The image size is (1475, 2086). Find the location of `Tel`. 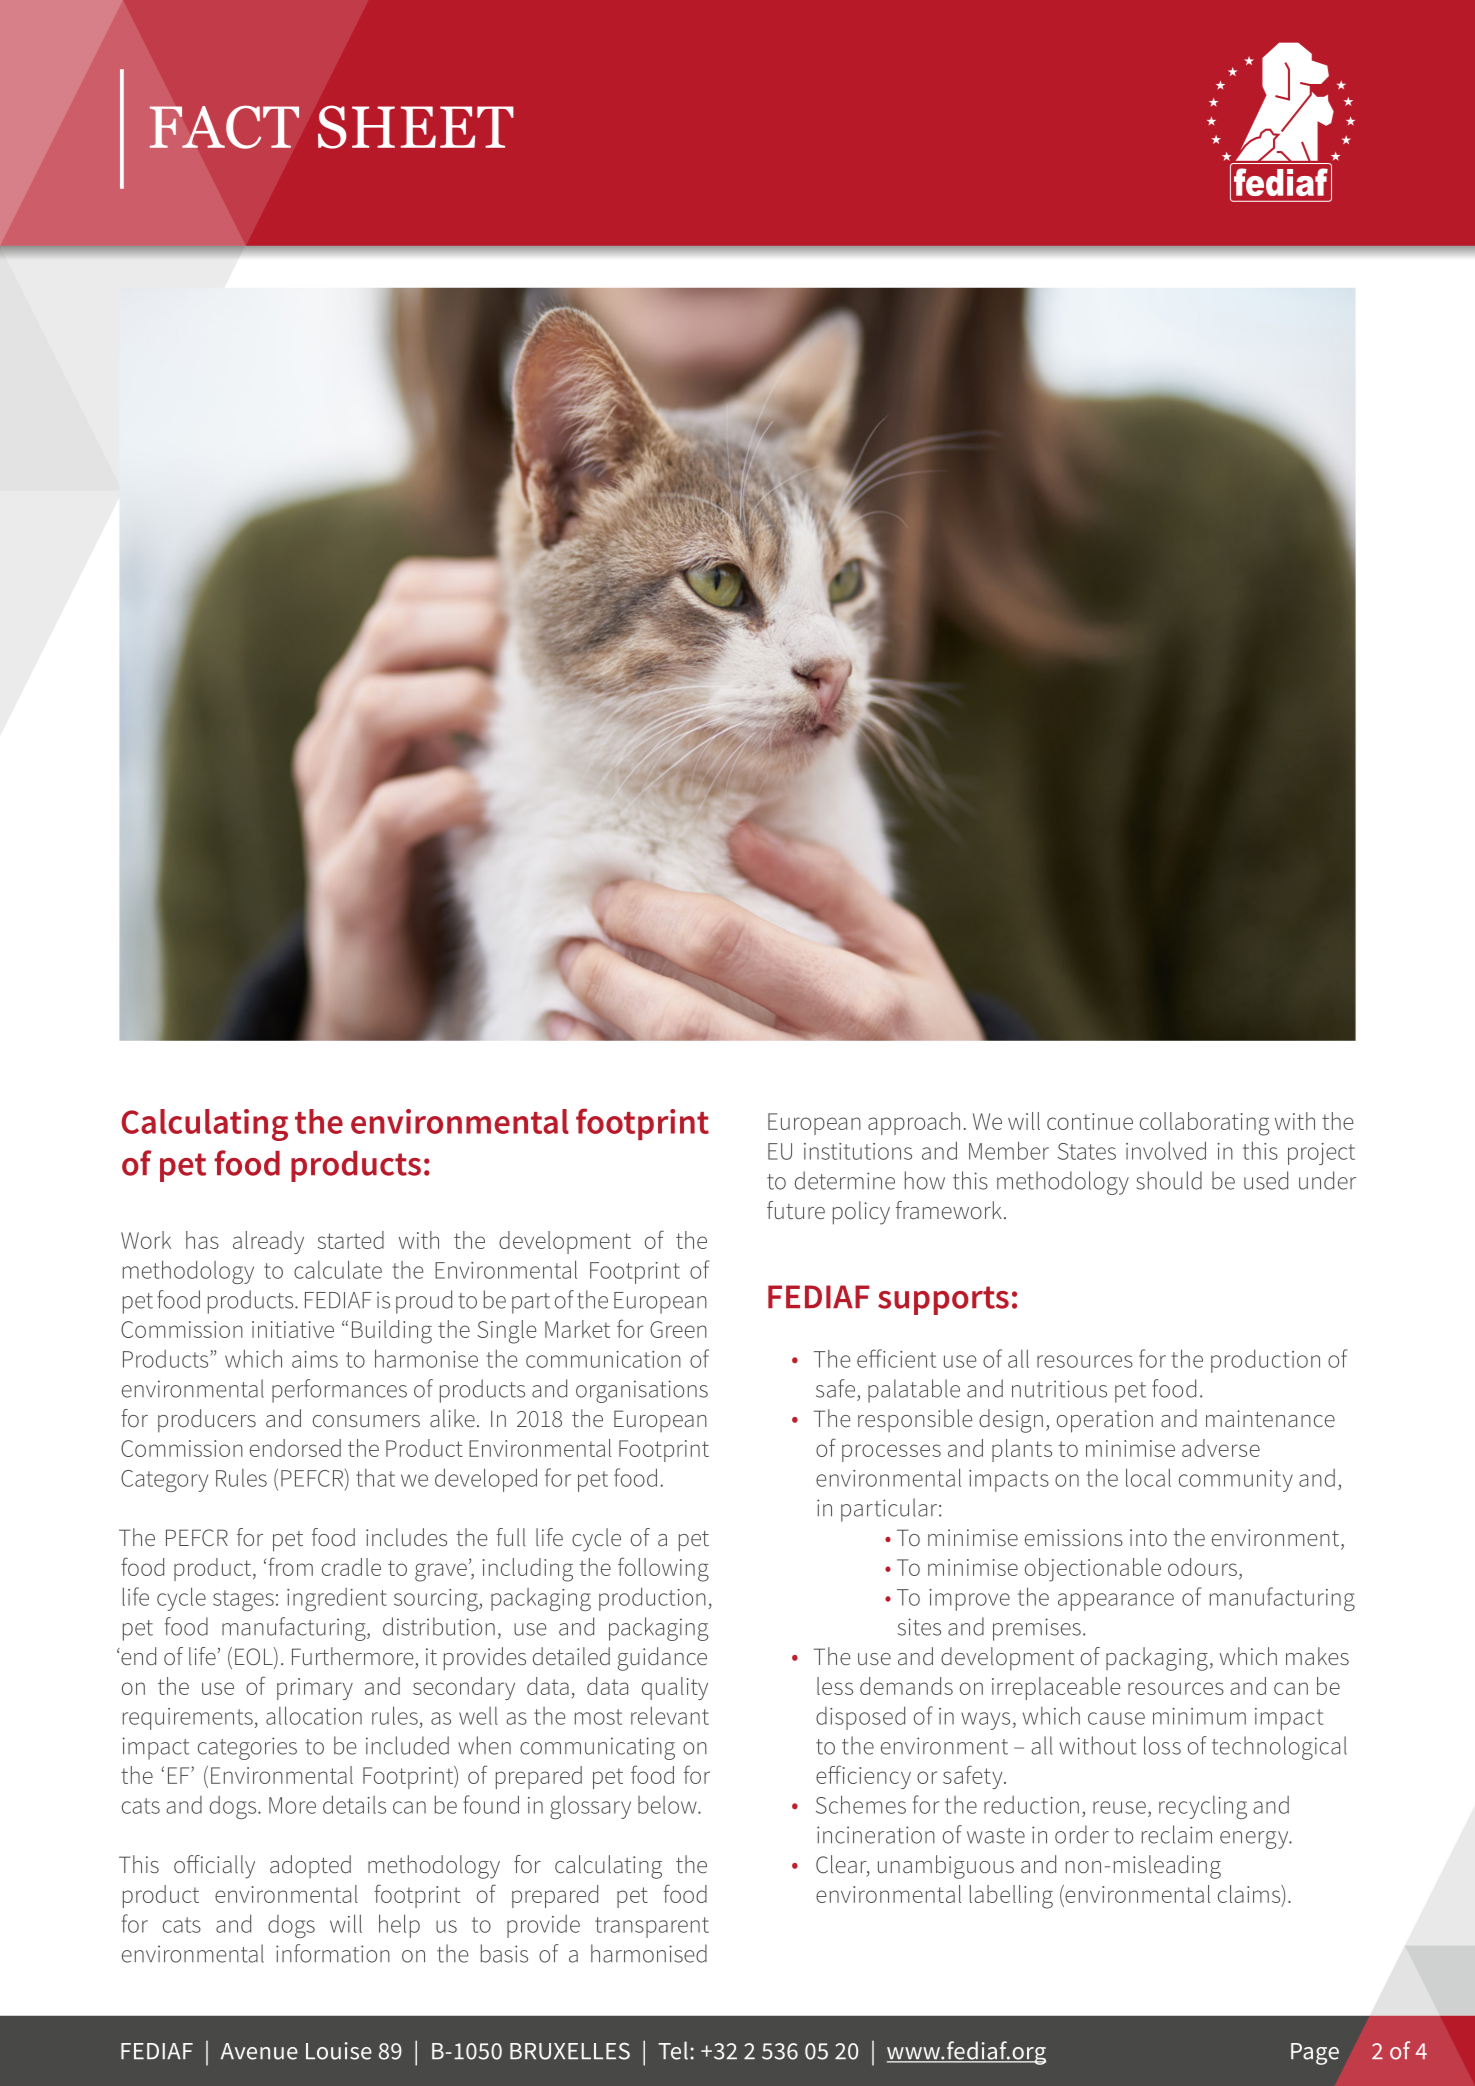

Tel is located at coordinates (673, 2050).
